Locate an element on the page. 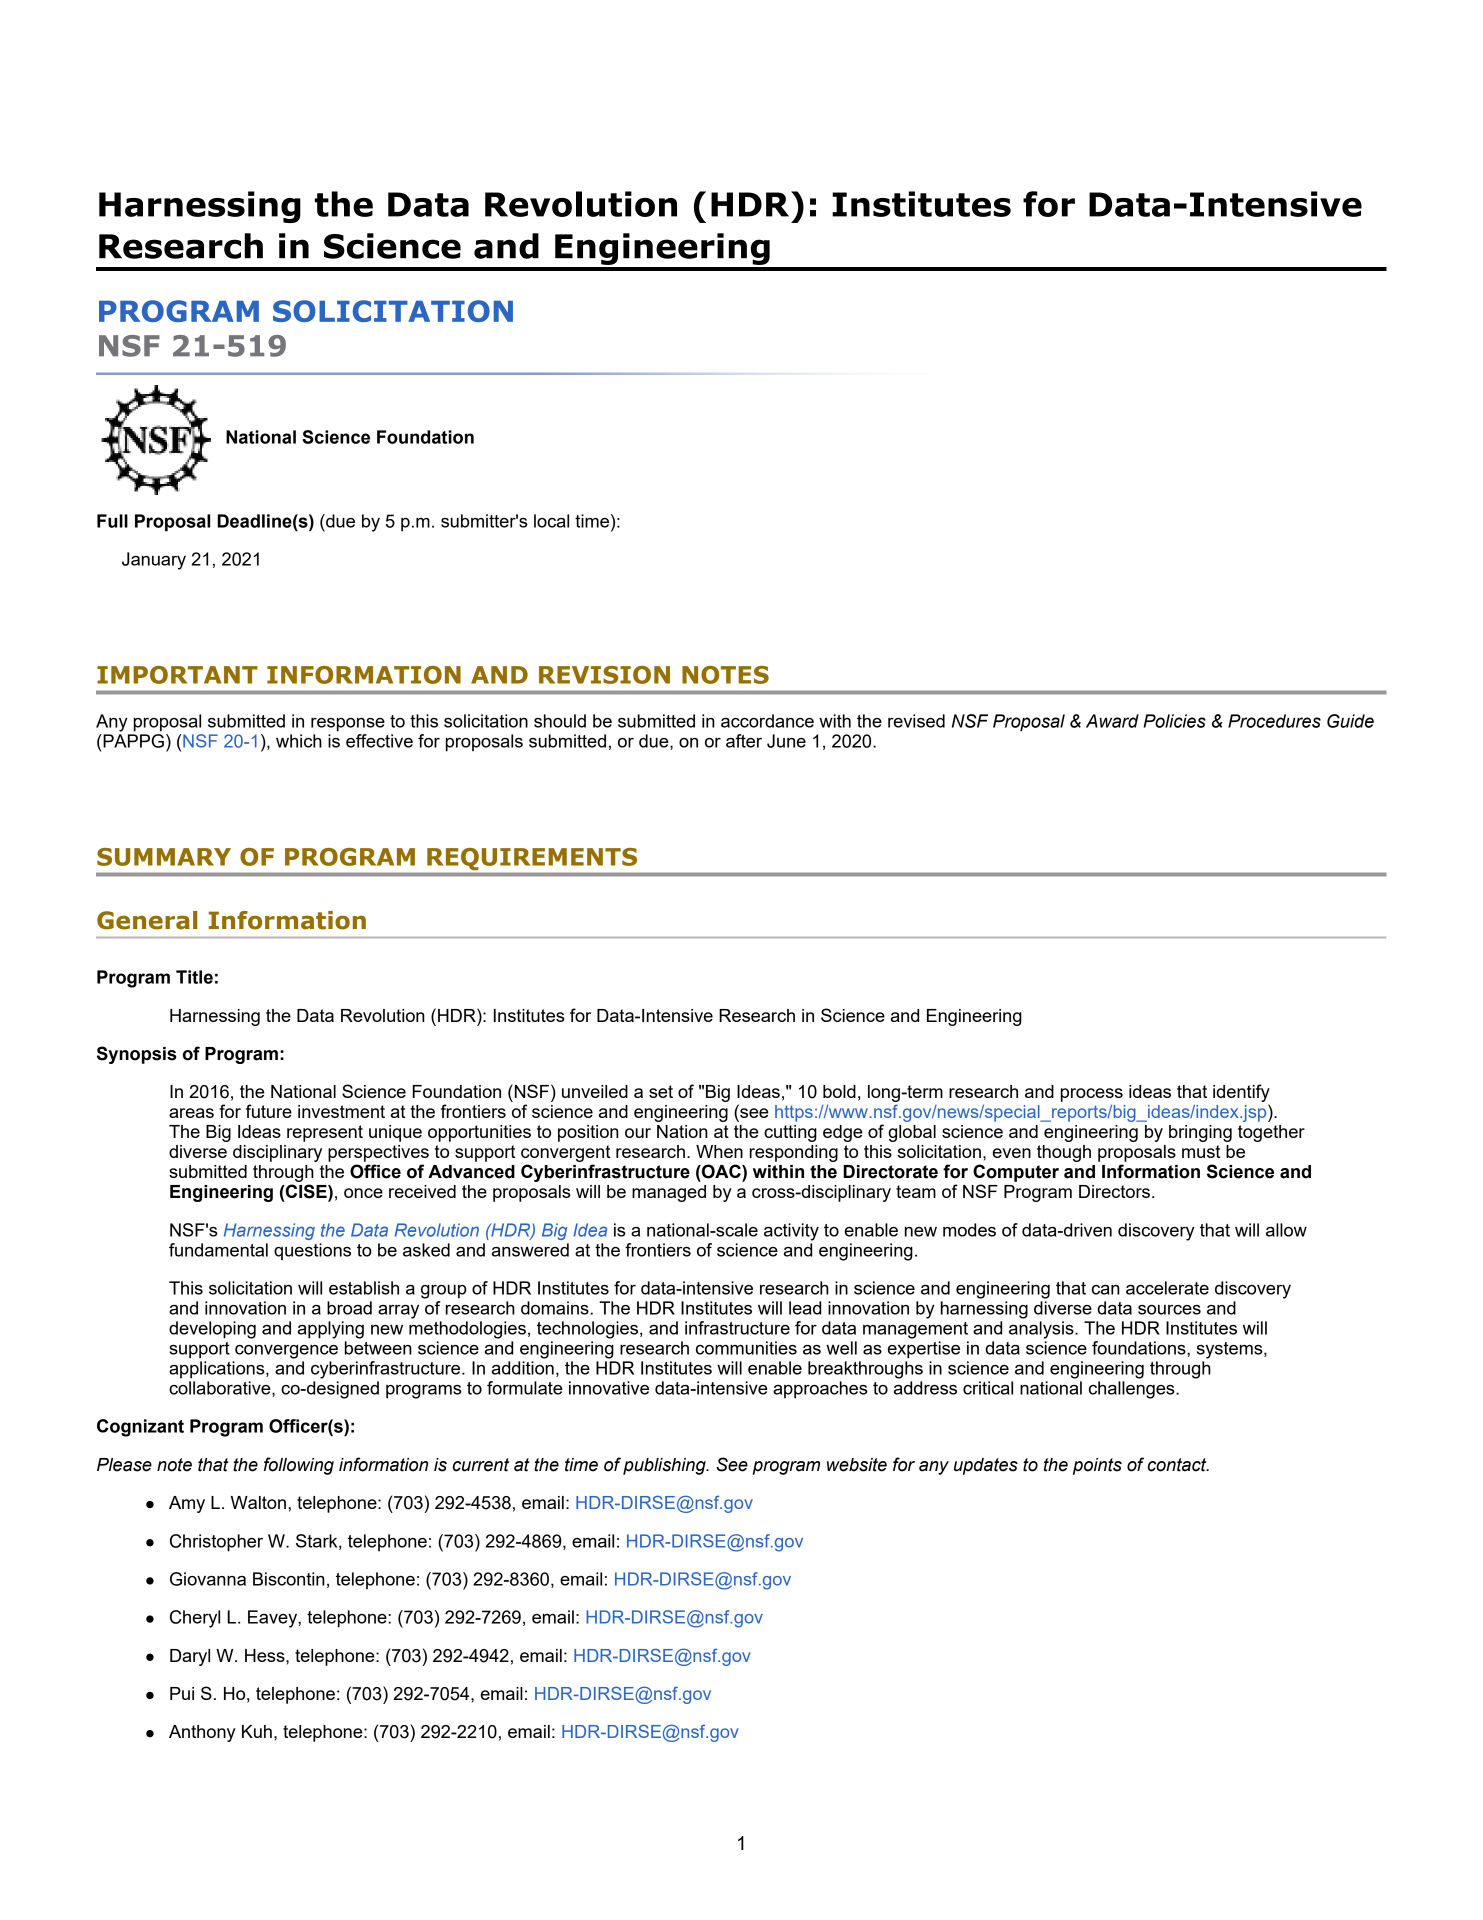  future is located at coordinates (269, 1111).
